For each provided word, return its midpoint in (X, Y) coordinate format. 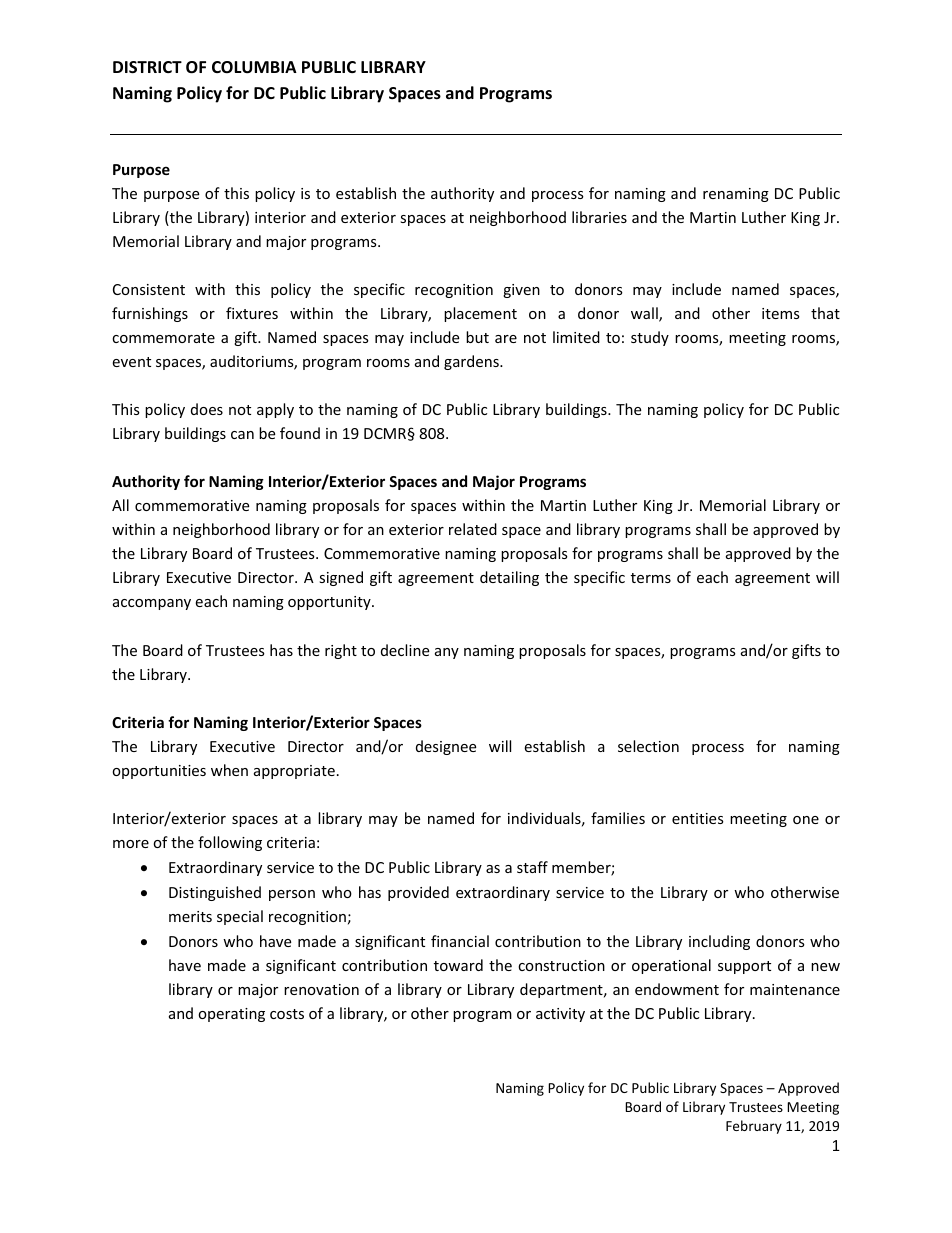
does (207, 409)
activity (560, 1015)
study (650, 338)
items (781, 313)
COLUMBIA (254, 67)
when (229, 770)
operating (231, 1015)
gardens (472, 362)
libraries (599, 217)
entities (698, 818)
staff (532, 867)
